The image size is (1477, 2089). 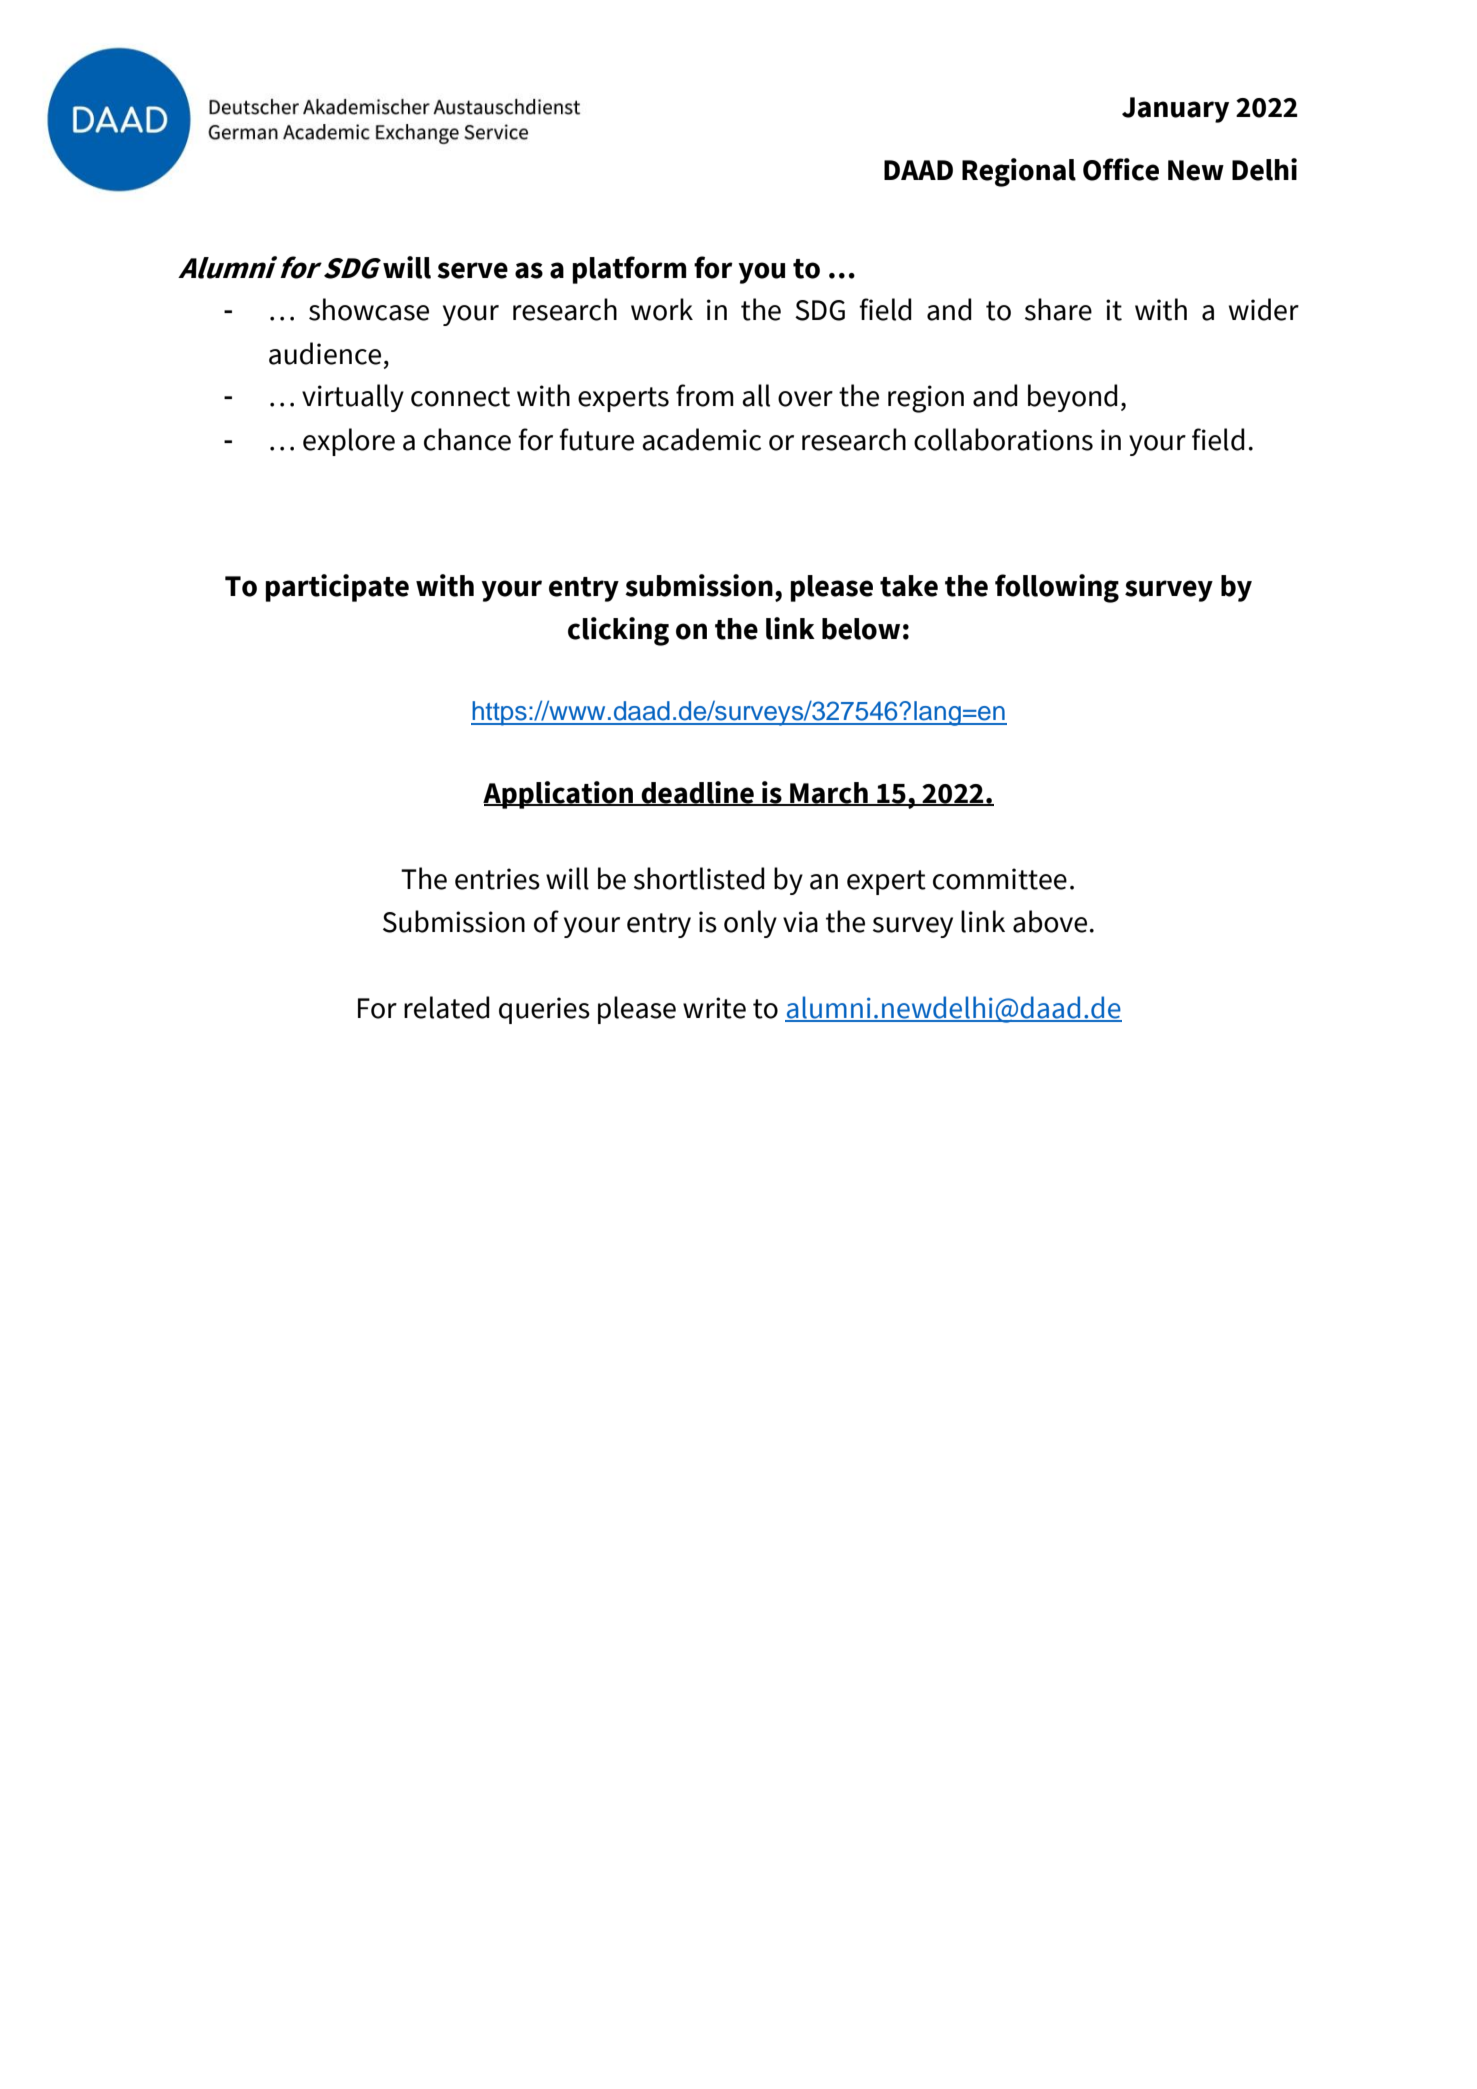 I want to click on following, so click(x=1057, y=588).
